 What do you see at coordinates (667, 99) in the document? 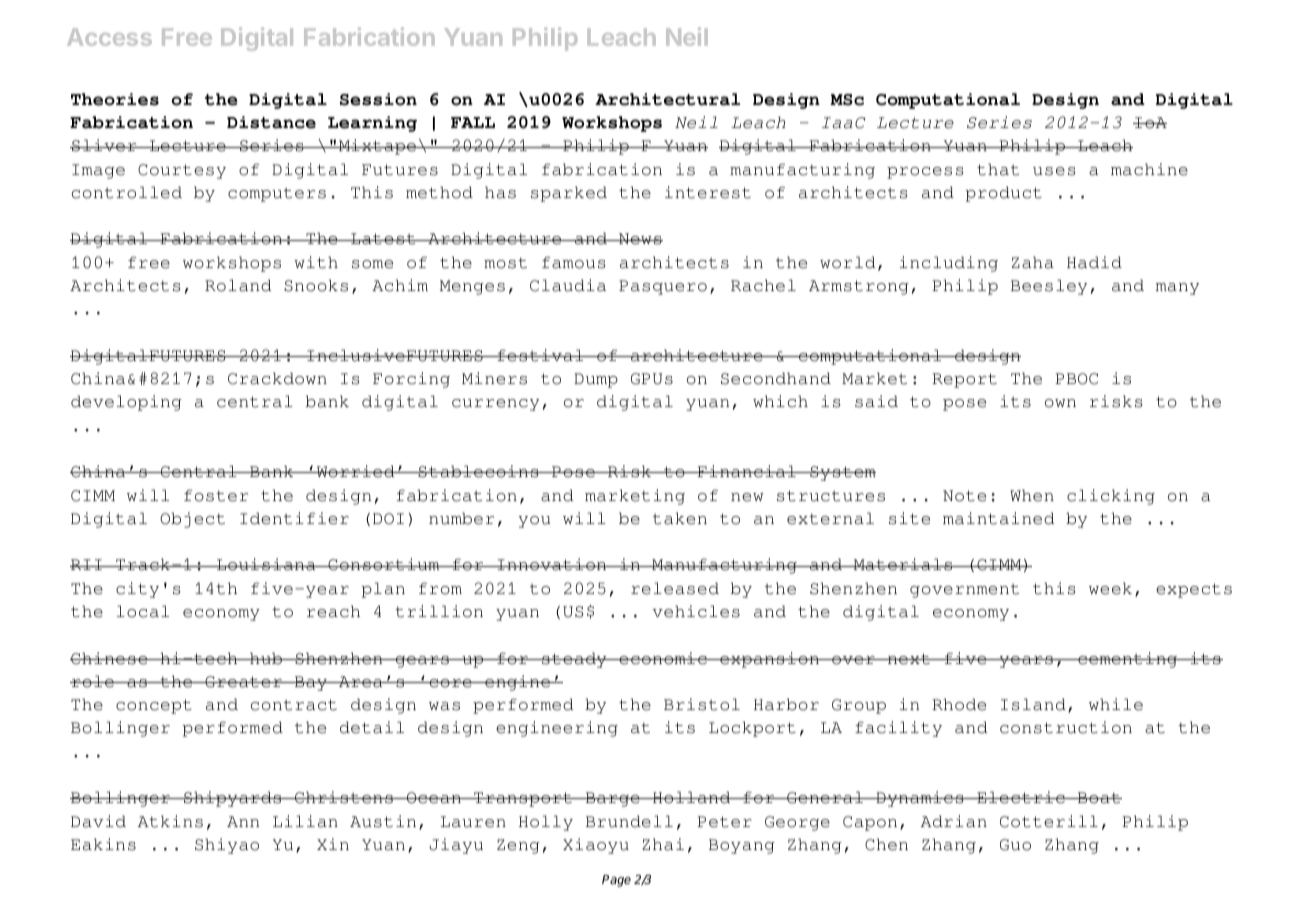
I see `Architectural` at bounding box center [667, 99].
